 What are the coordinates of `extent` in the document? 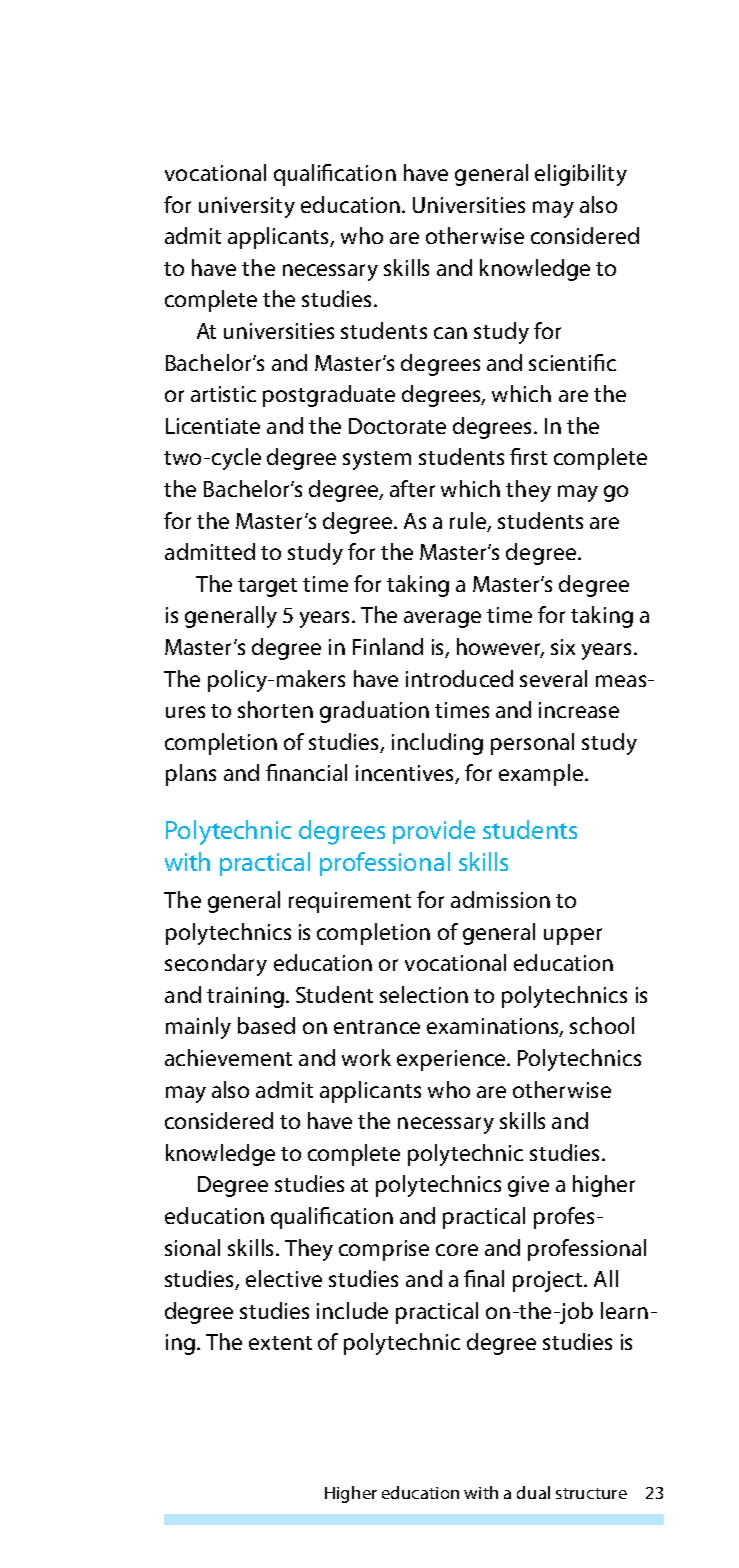 It's located at (280, 1343).
